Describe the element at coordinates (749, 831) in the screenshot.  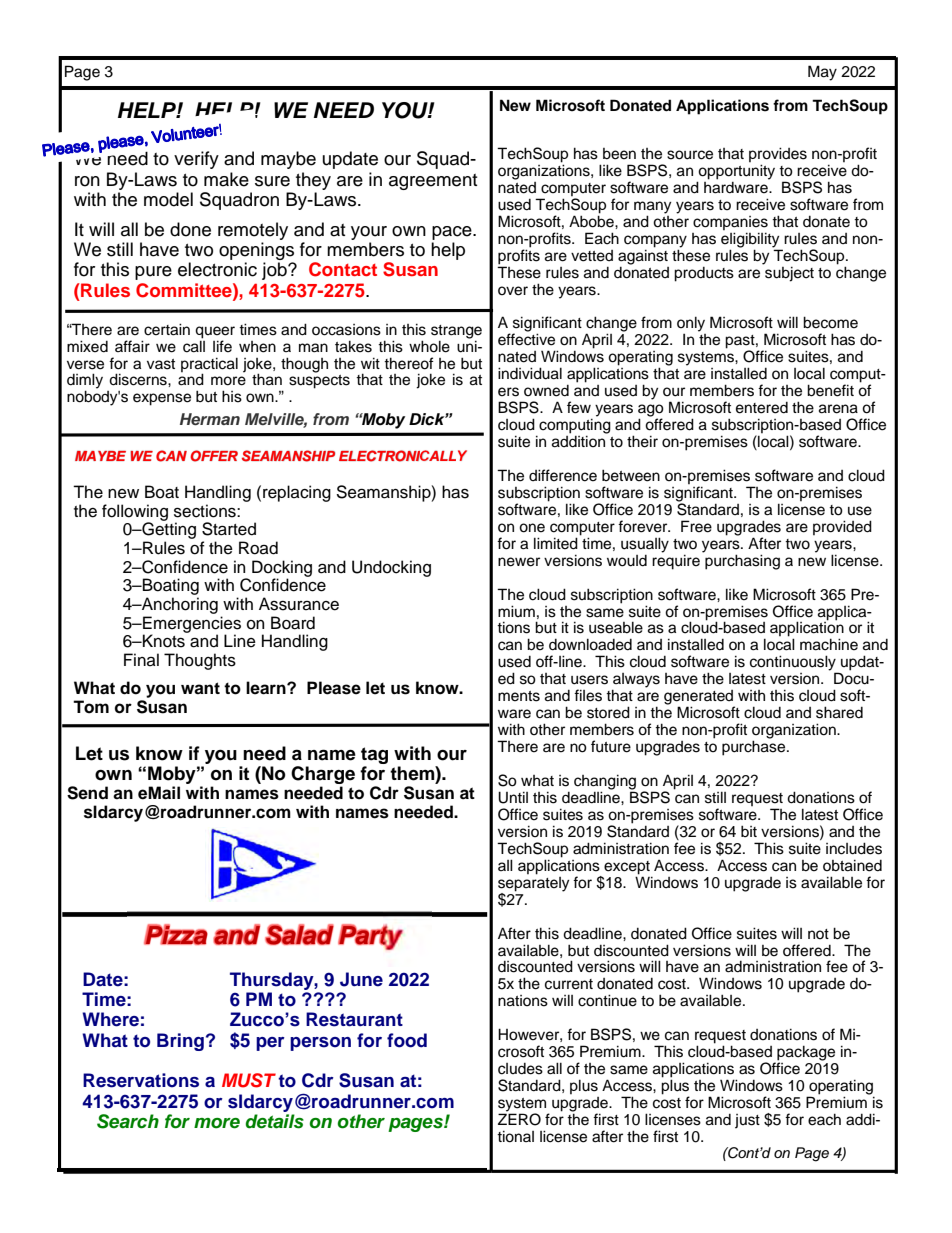
I see `bit` at that location.
